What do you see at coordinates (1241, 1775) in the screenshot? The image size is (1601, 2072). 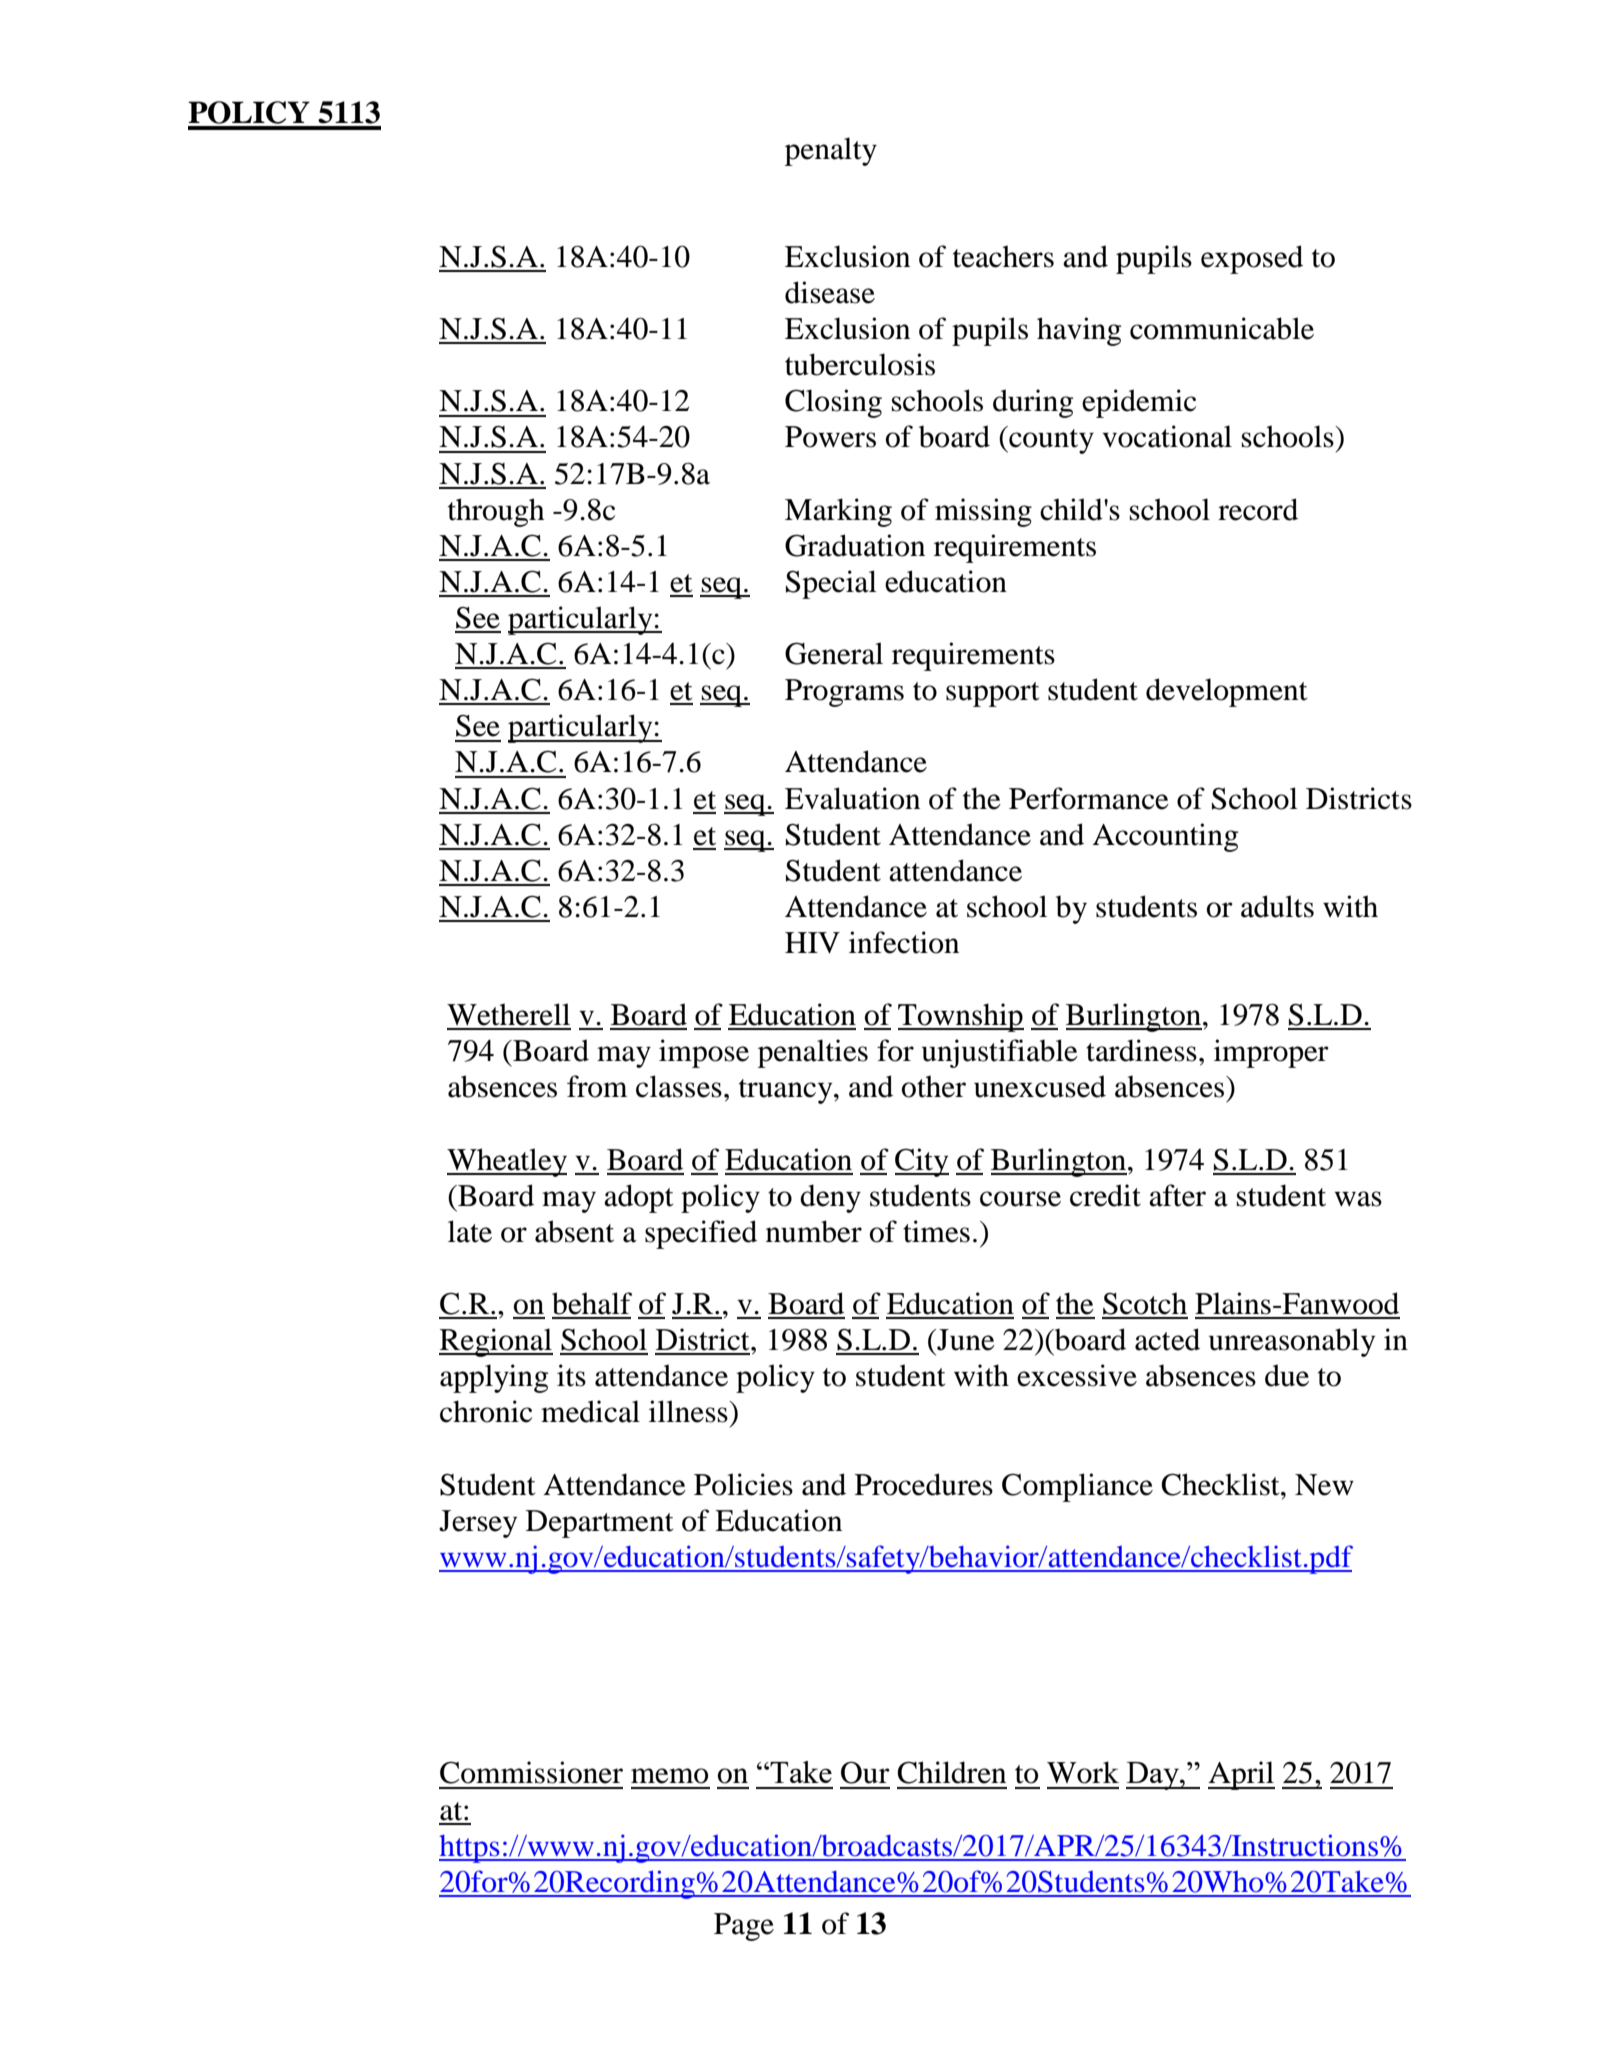 I see `April` at bounding box center [1241, 1775].
